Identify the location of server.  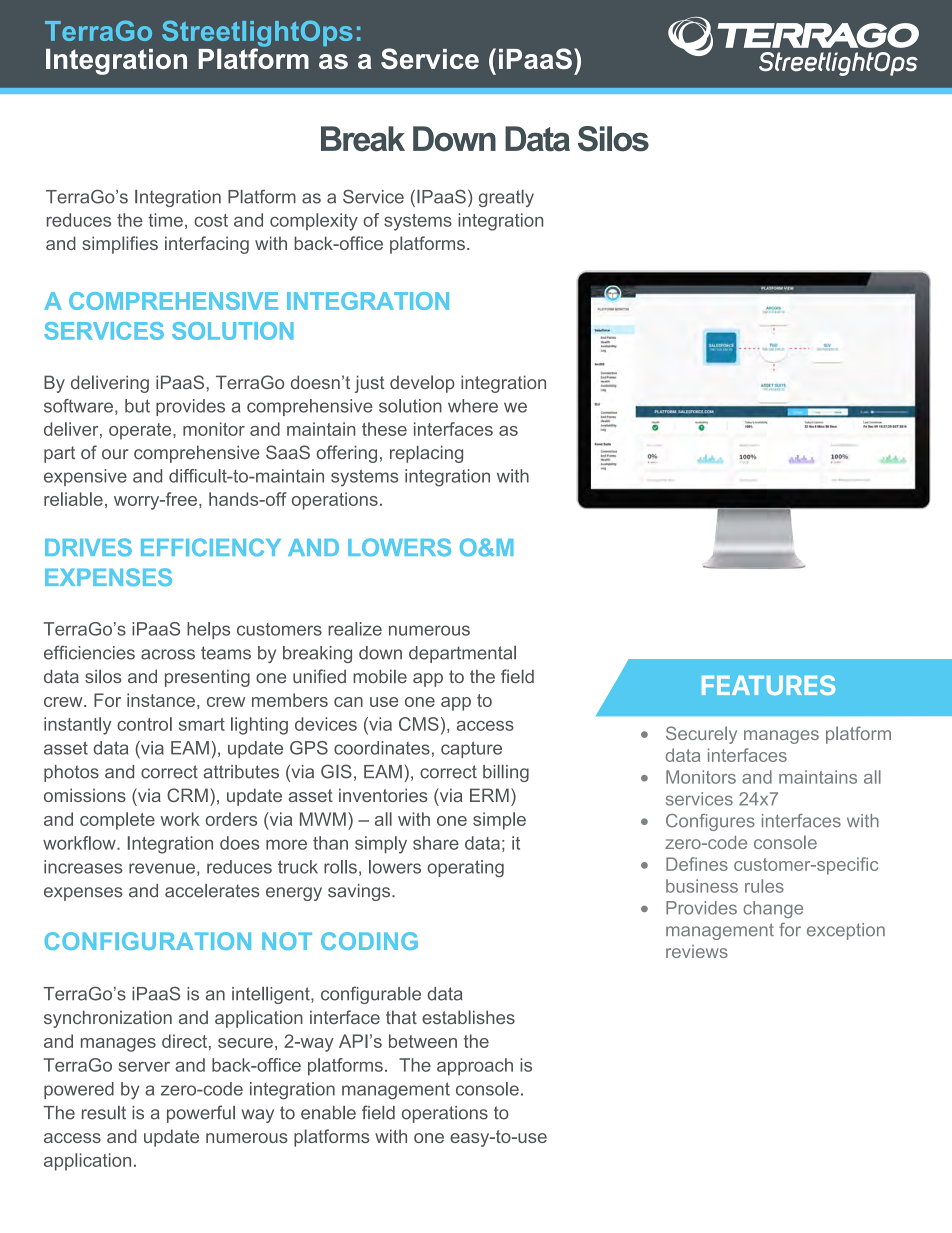
(144, 1066).
